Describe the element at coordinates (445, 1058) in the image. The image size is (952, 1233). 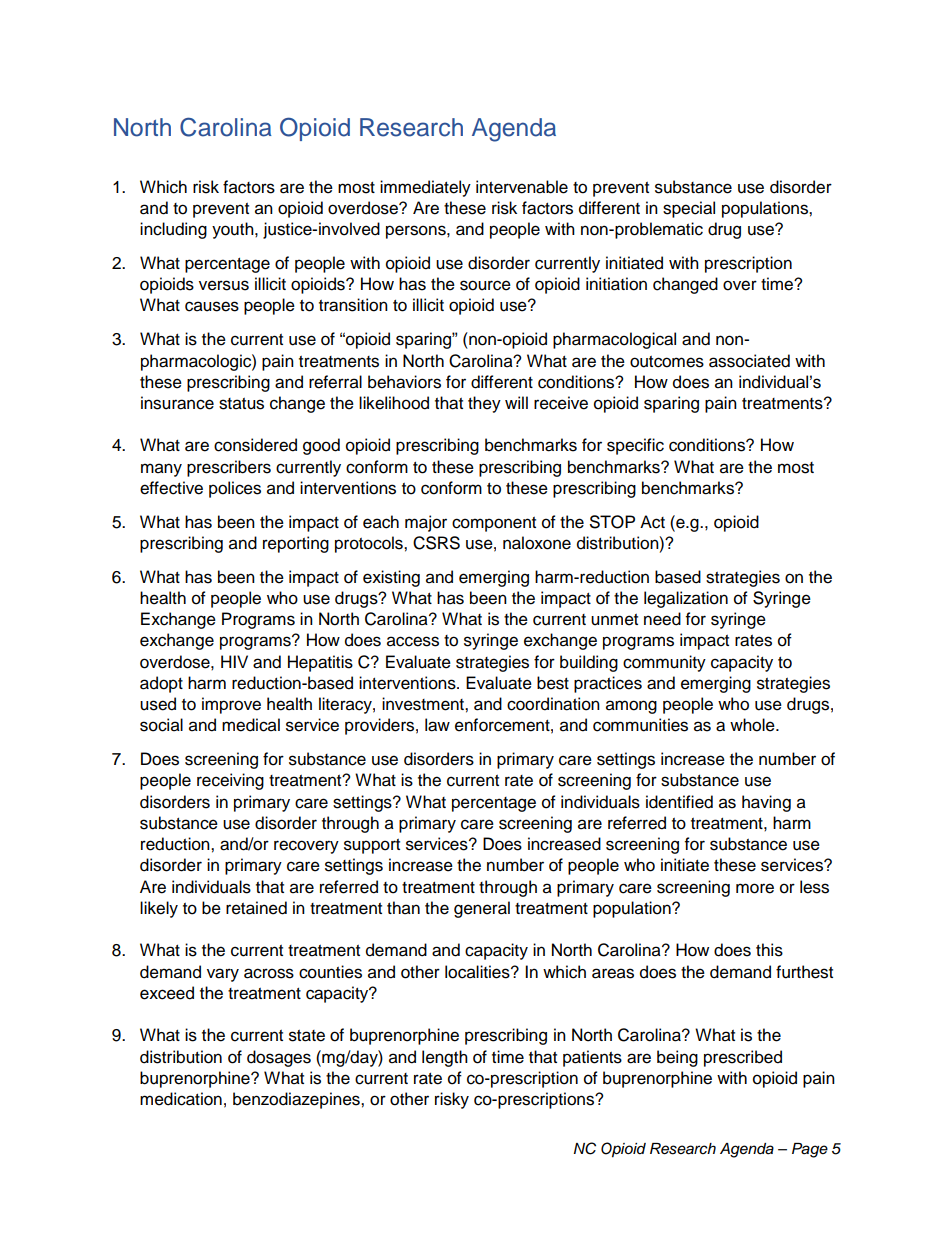
I see `length` at that location.
